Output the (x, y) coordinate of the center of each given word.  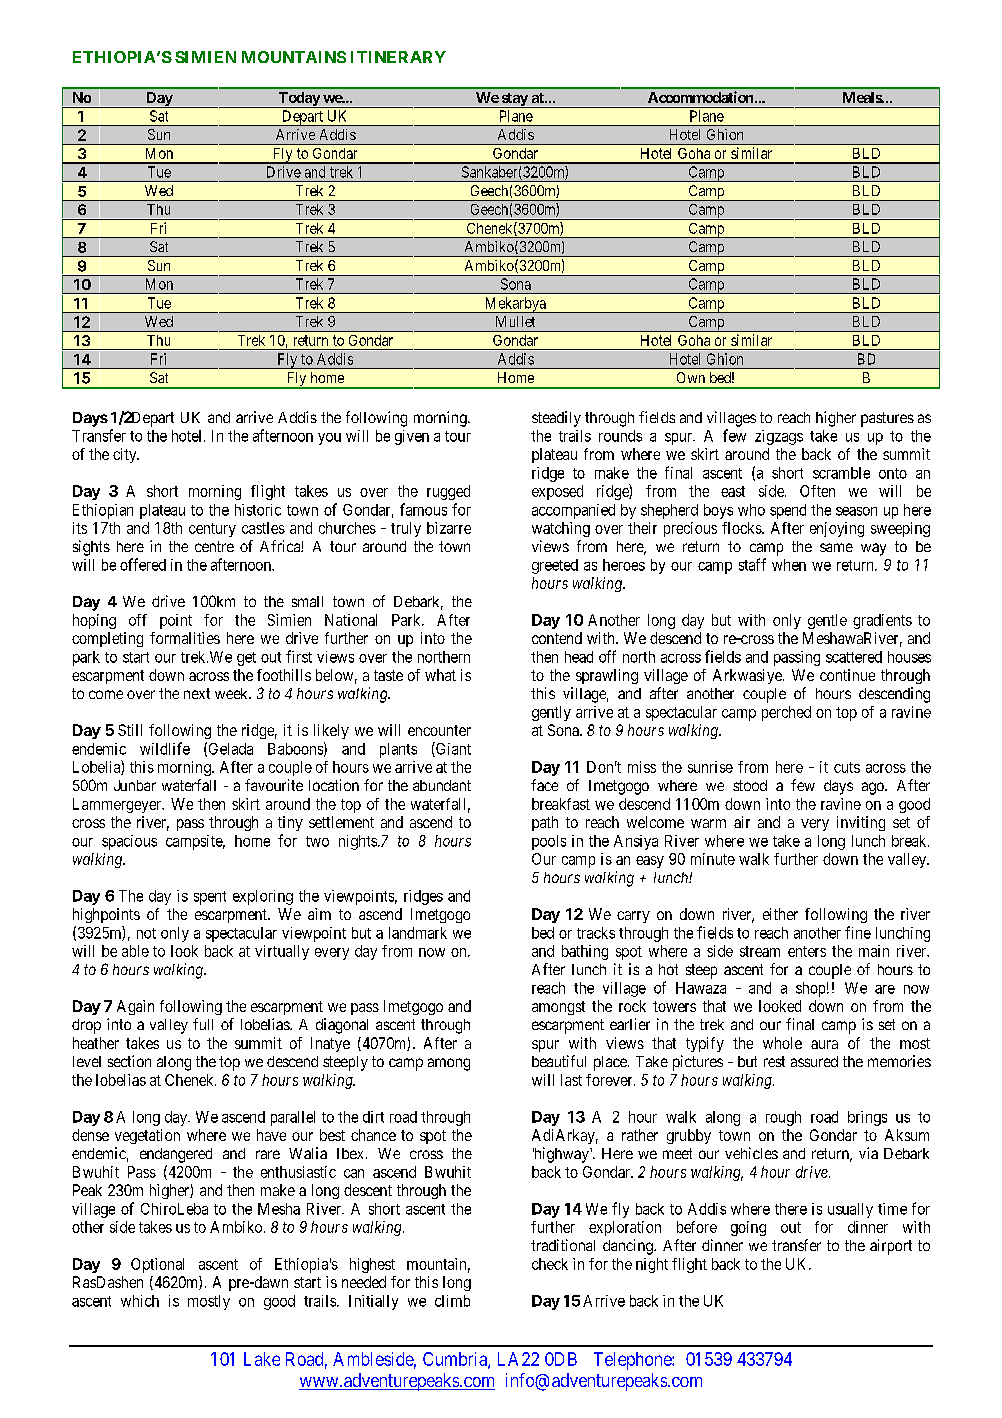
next (197, 693)
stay (514, 100)
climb (452, 1301)
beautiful (559, 1061)
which (140, 1301)
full (203, 1024)
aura (824, 1044)
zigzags (779, 437)
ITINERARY (398, 57)
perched (786, 713)
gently (551, 713)
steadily (556, 419)
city (126, 455)
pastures (887, 419)
